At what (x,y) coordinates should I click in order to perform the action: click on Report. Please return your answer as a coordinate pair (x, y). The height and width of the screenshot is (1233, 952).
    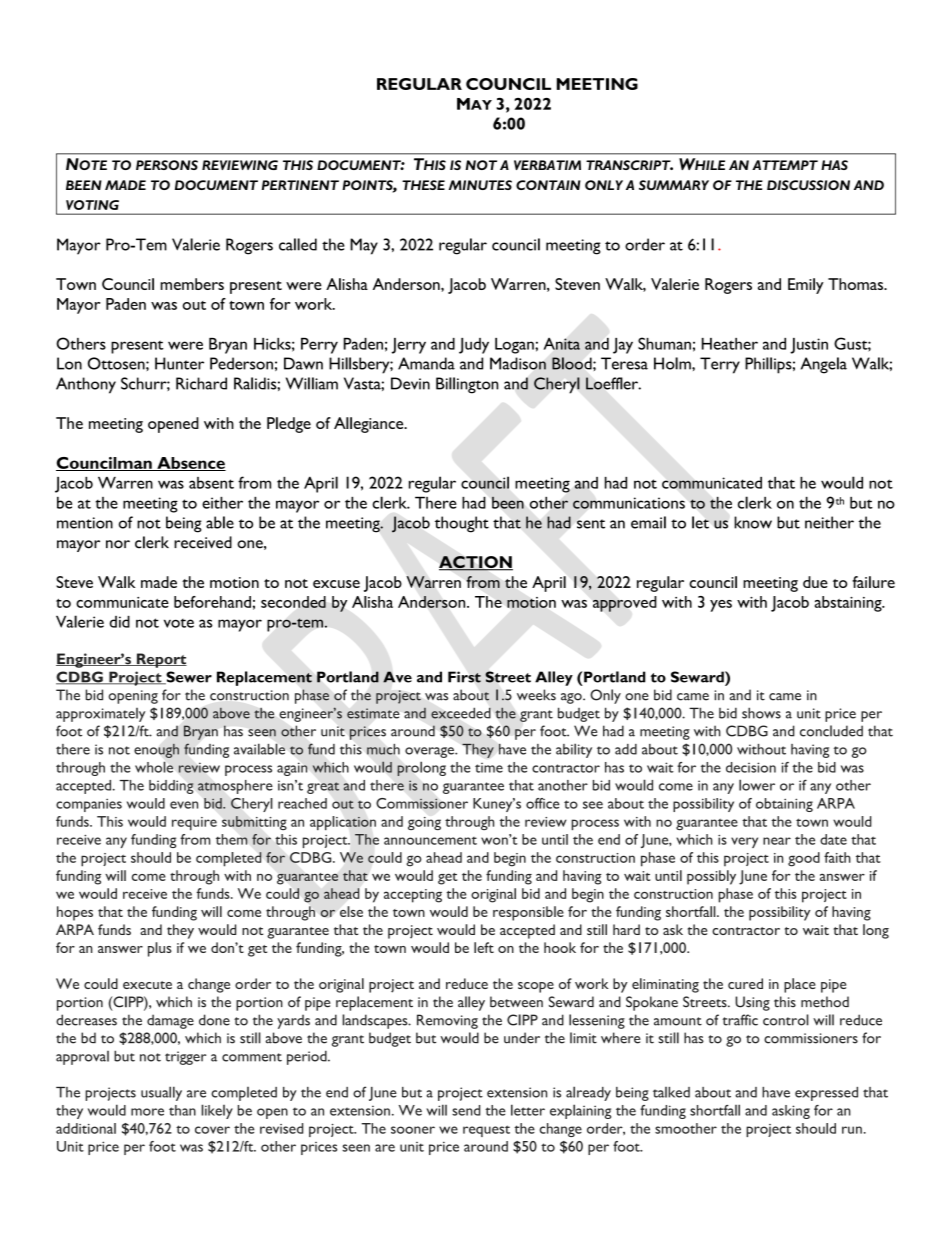
    Looking at the image, I should click on (160, 660).
